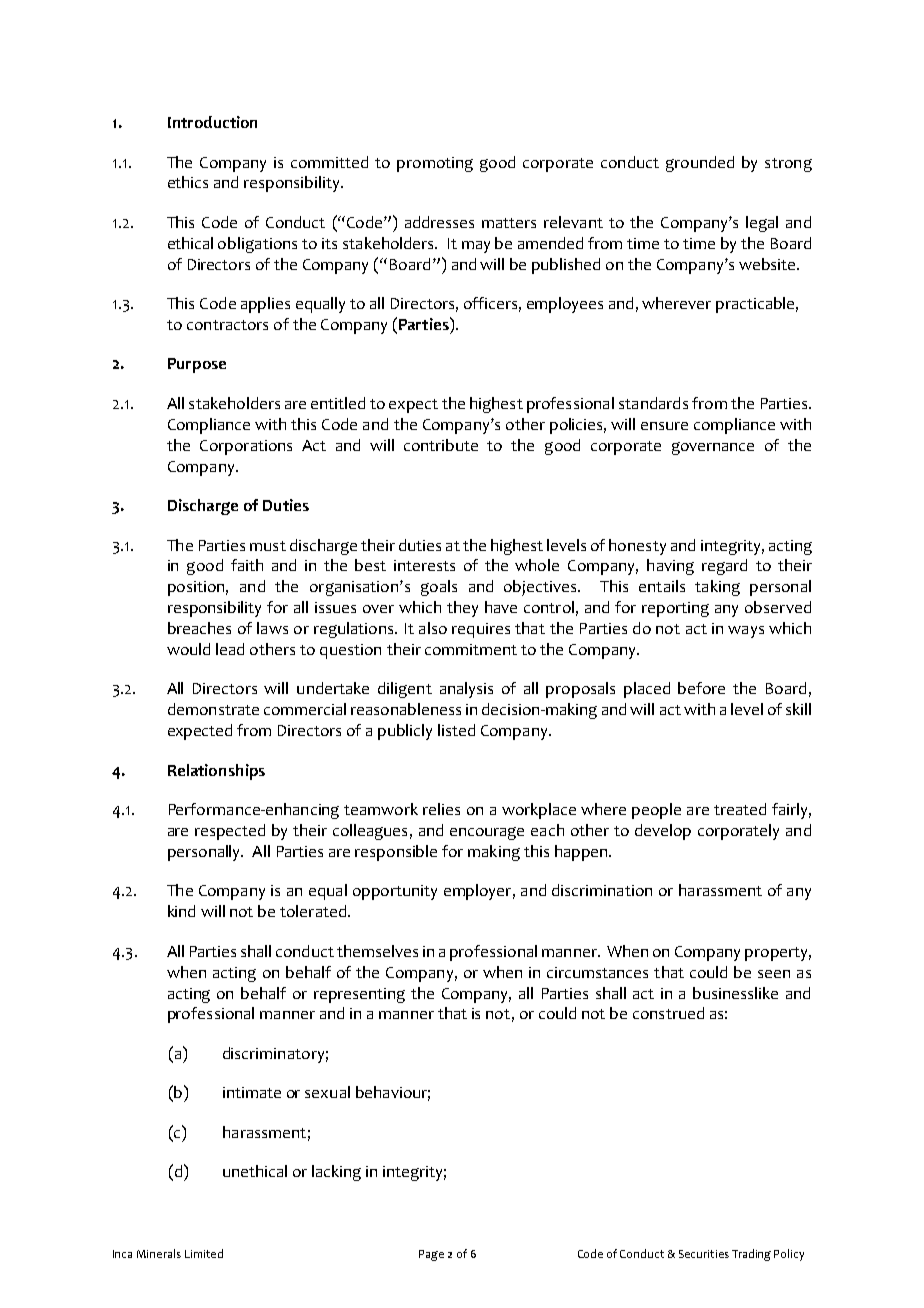  Describe the element at coordinates (700, 164) in the page. I see `grounded` at that location.
